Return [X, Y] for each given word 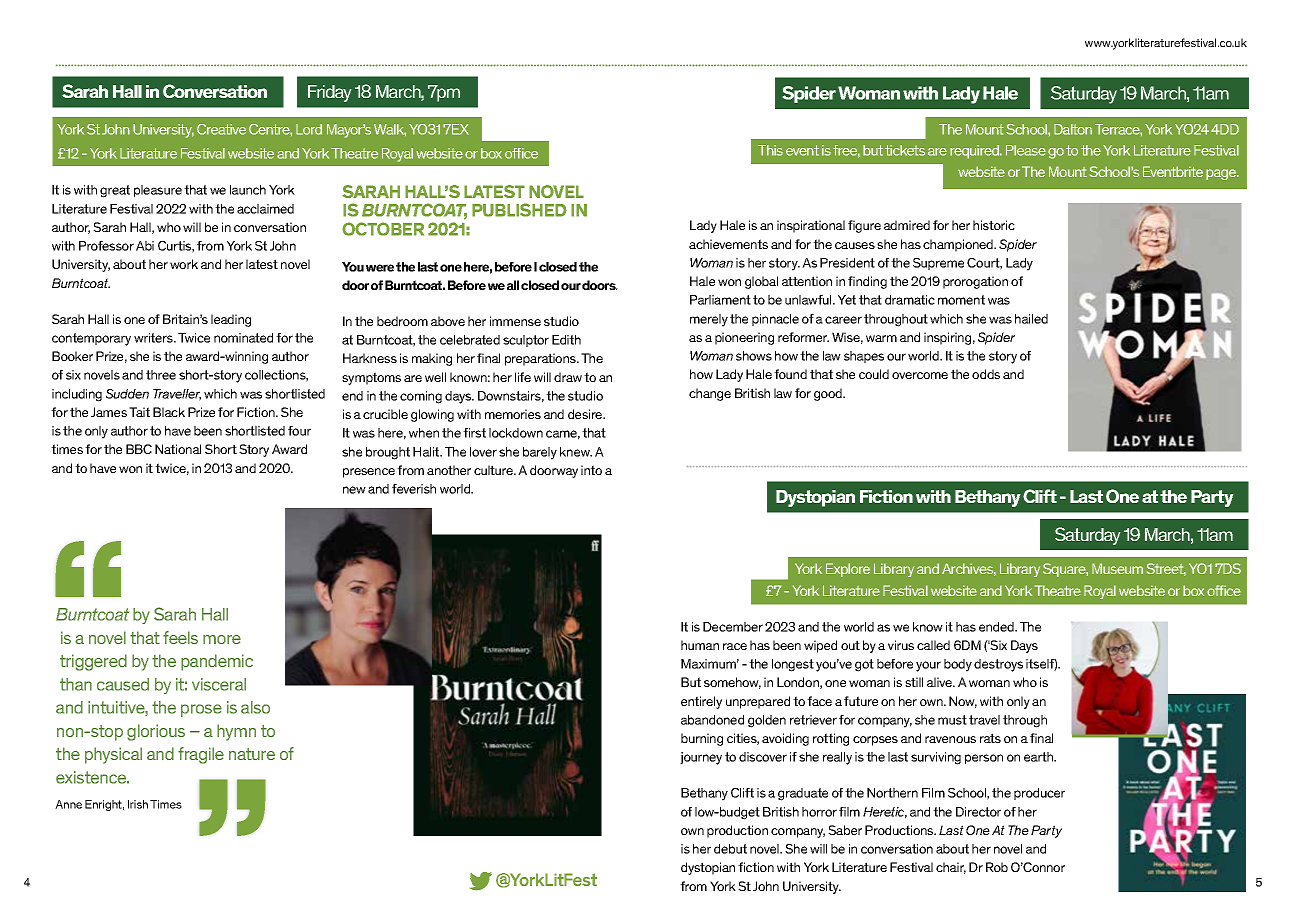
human [700, 645]
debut [730, 849]
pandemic [217, 662]
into [591, 470]
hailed [1031, 319]
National [178, 449]
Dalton [1073, 129]
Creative [221, 129]
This [770, 150]
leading [231, 320]
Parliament [720, 300]
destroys [998, 665]
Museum [1117, 568]
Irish [138, 804]
